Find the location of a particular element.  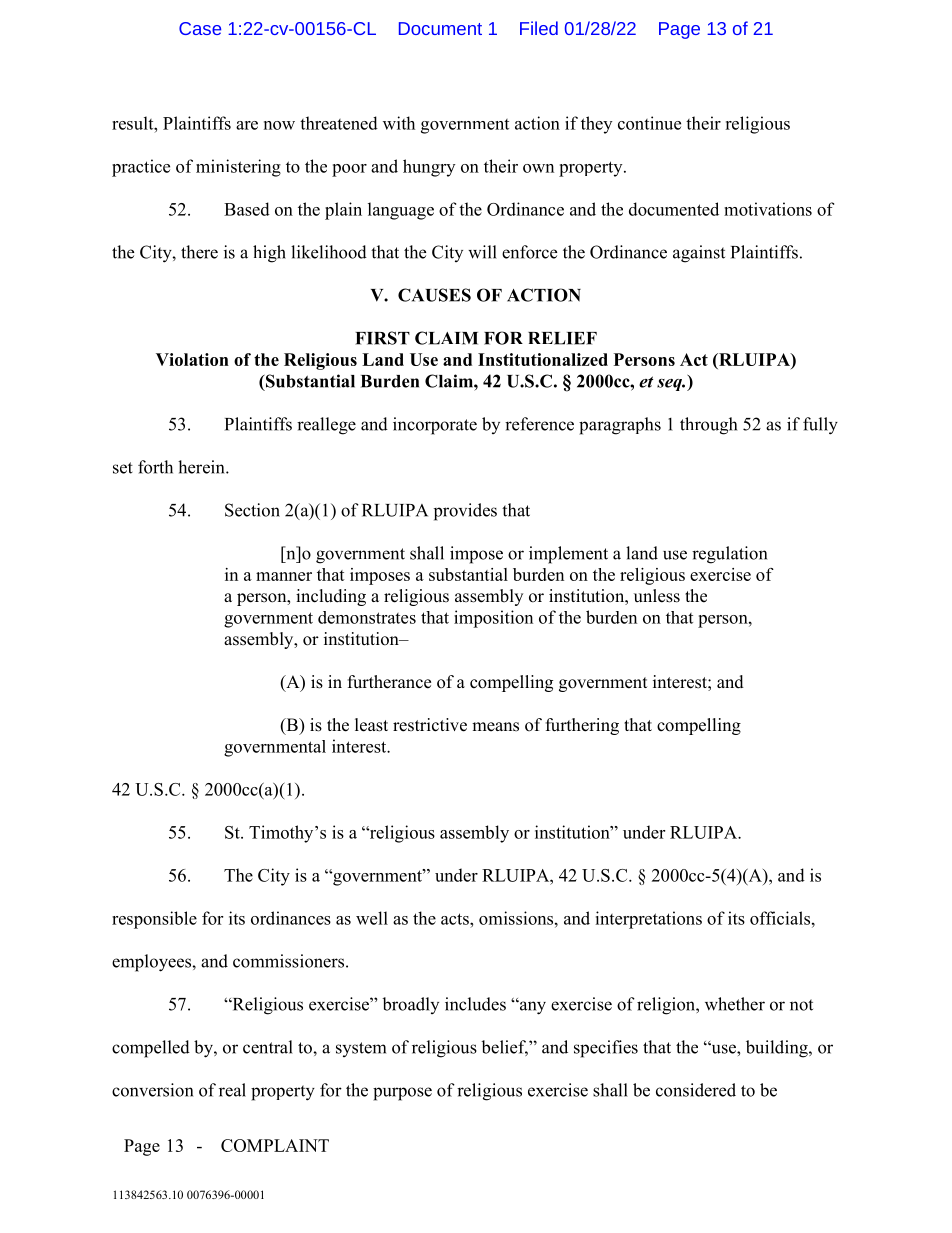

incorporate is located at coordinates (435, 426).
